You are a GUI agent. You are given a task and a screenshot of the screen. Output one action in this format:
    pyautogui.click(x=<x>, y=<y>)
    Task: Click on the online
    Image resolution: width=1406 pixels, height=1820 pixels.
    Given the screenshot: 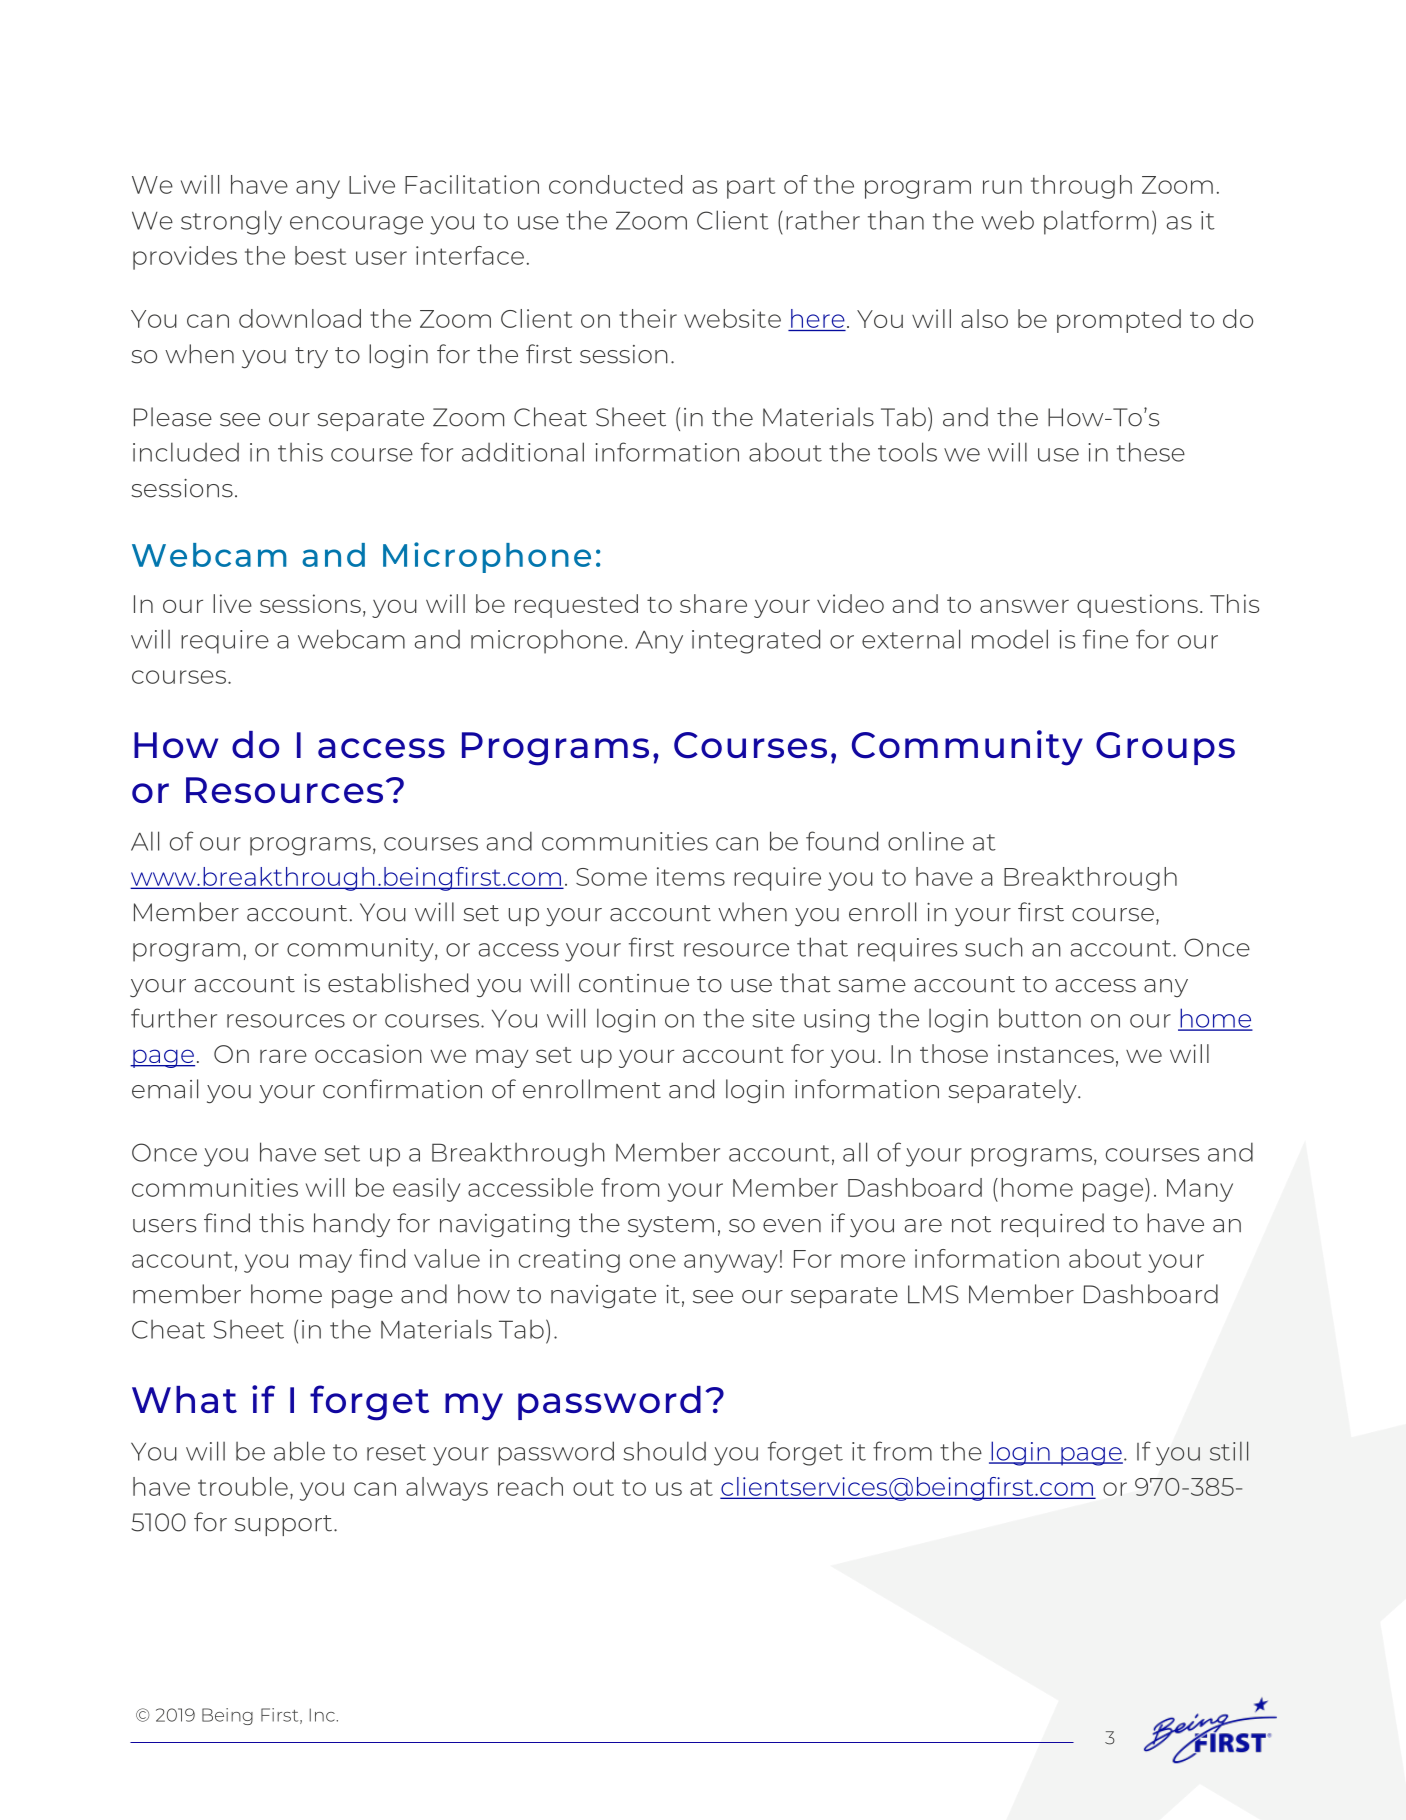 What is the action you would take?
    pyautogui.click(x=926, y=841)
